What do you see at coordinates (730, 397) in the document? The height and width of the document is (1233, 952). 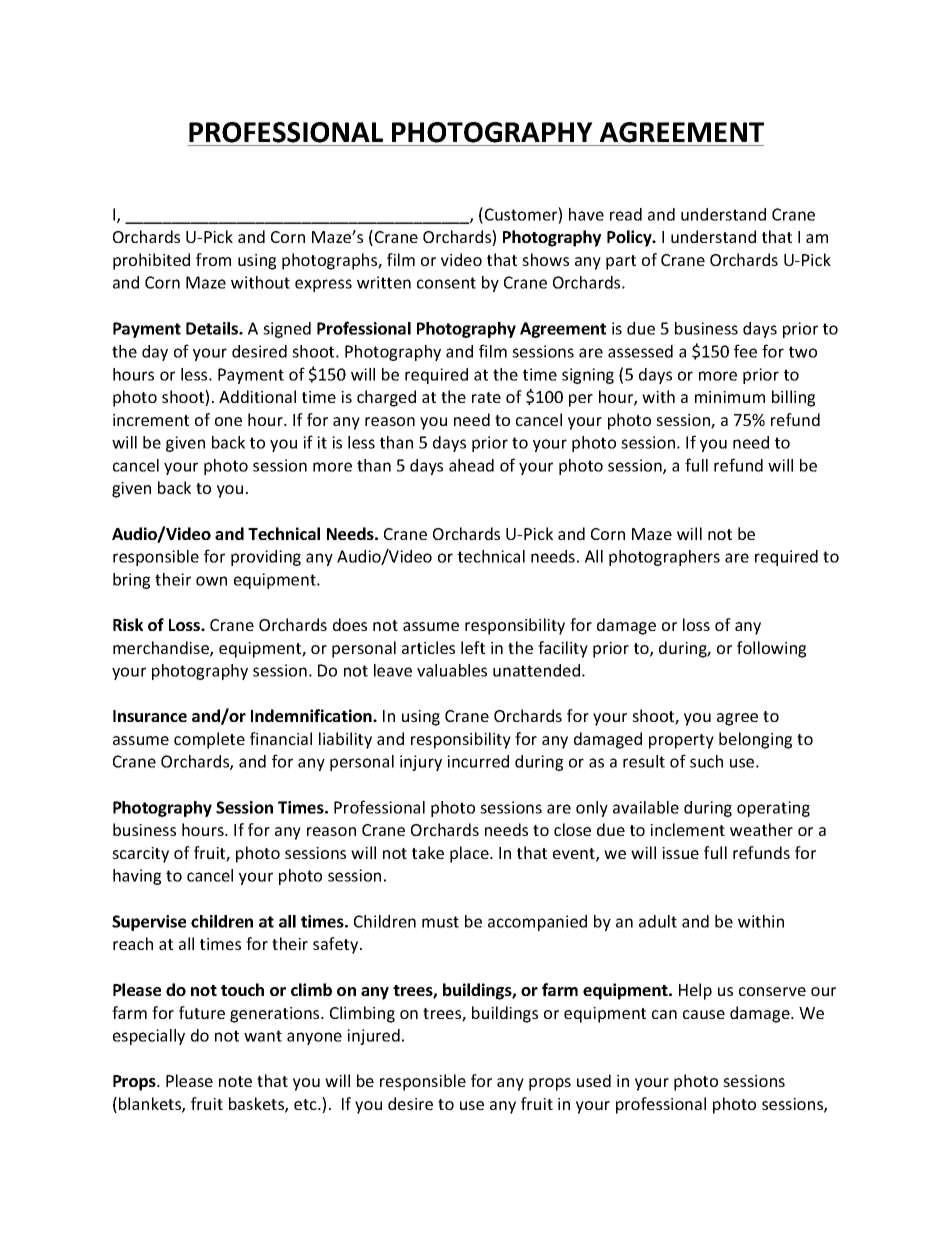 I see `minimum` at bounding box center [730, 397].
